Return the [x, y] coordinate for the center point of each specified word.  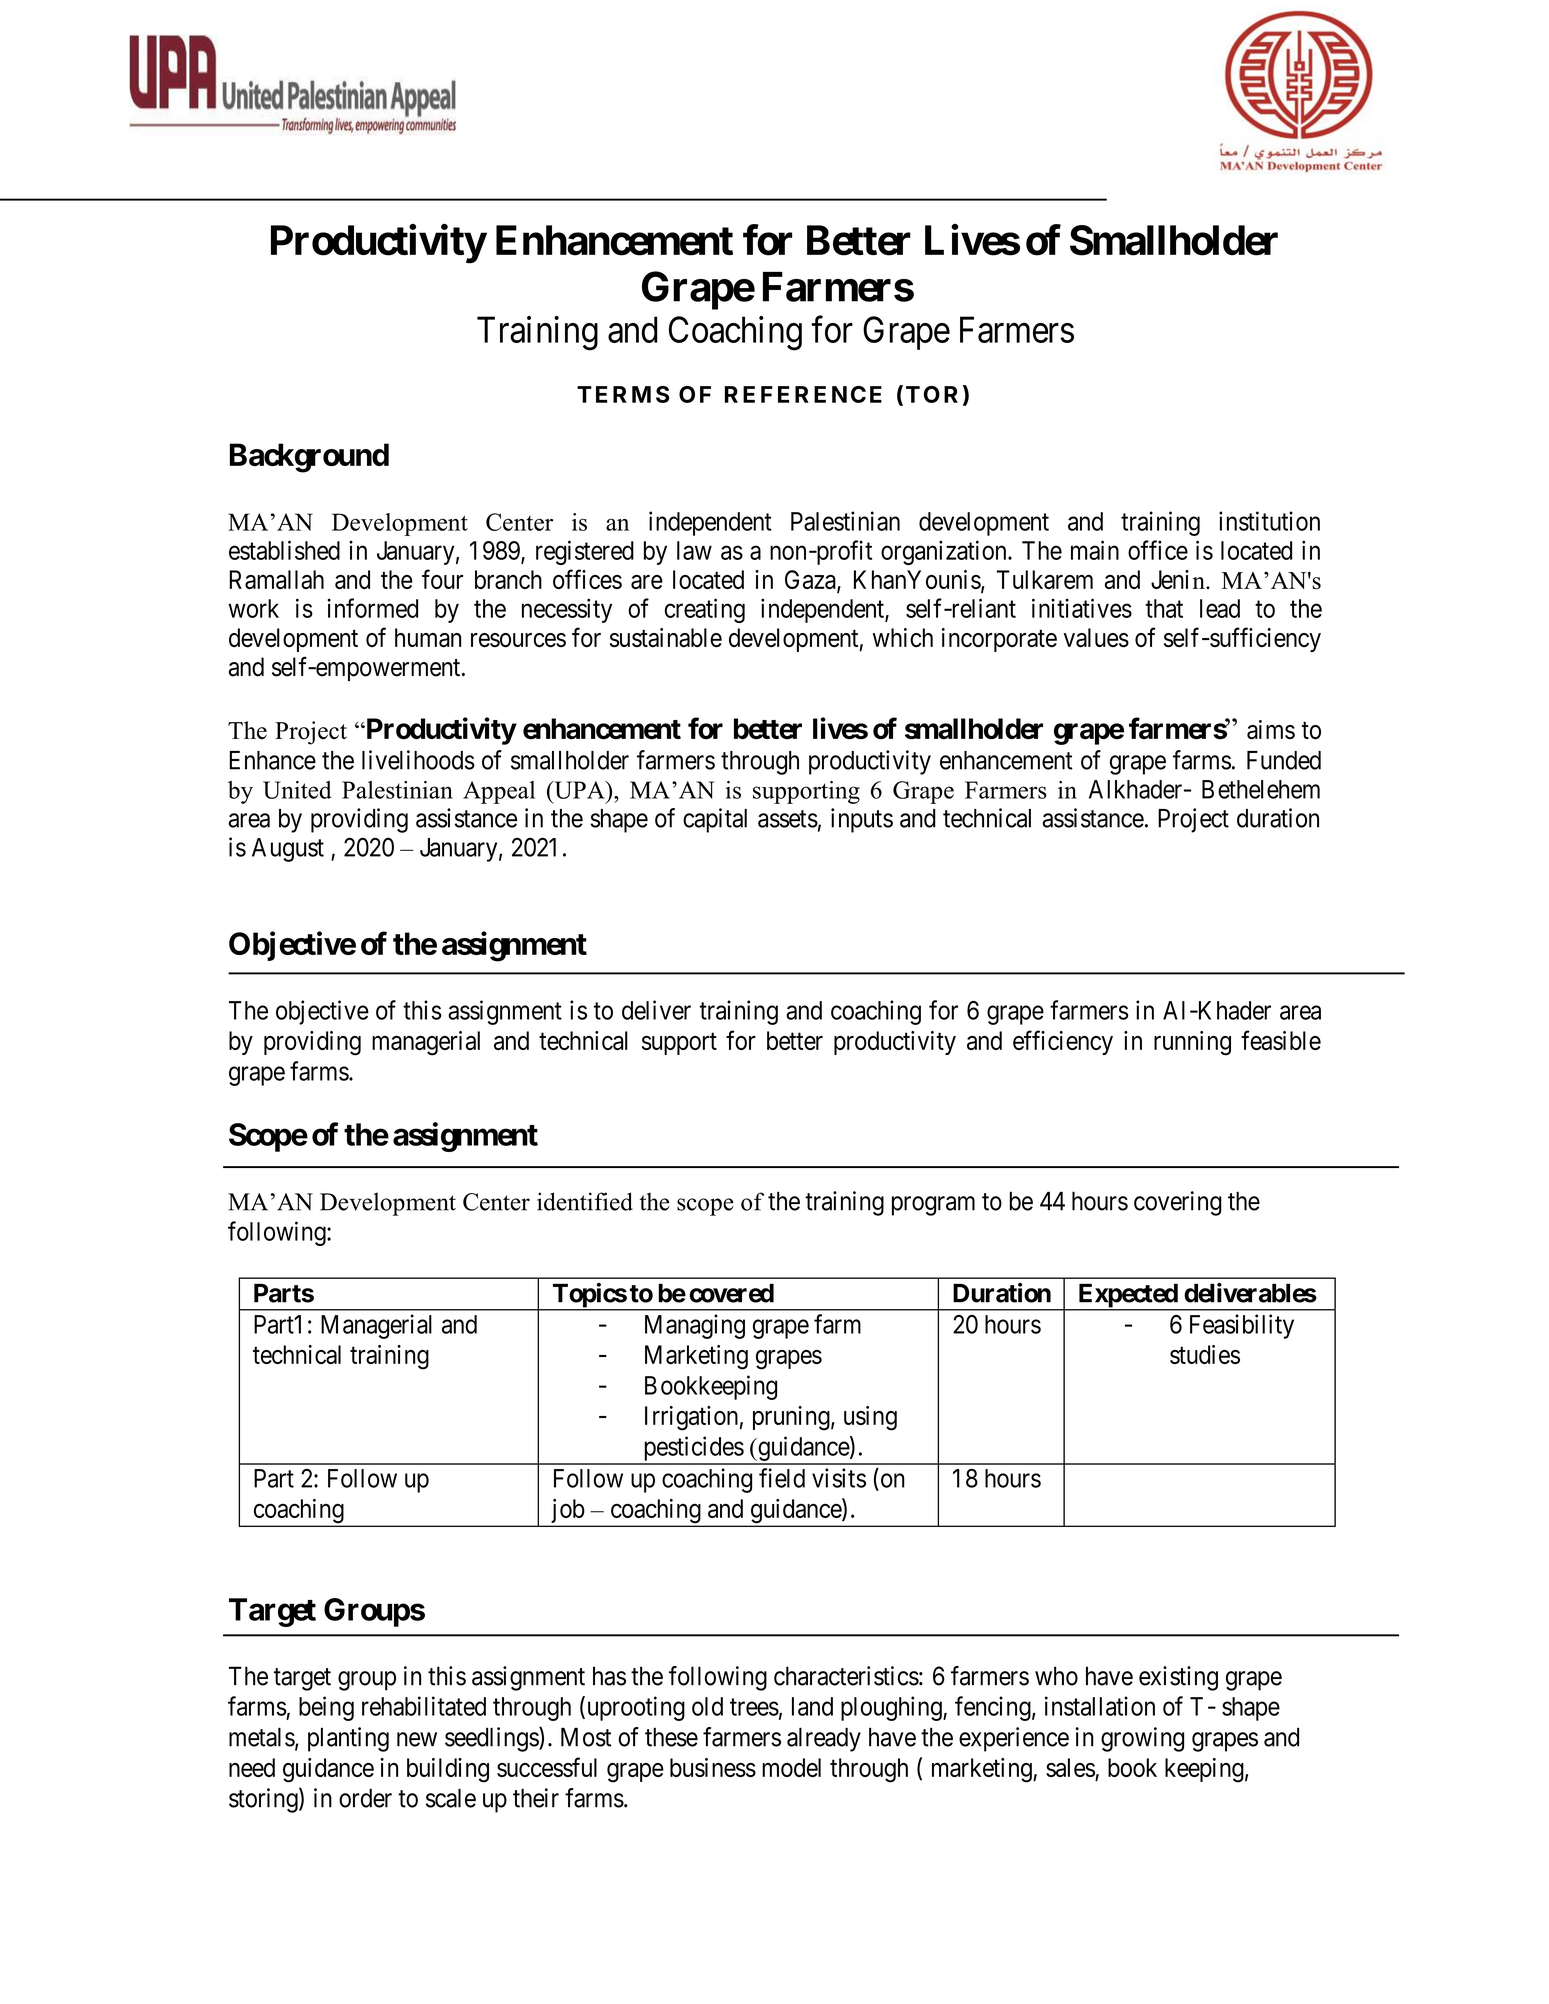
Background [309, 458]
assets [788, 819]
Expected [1127, 1297]
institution [1269, 521]
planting [348, 1739]
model [791, 1767]
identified [585, 1201]
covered [731, 1293]
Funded [1284, 760]
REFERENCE [803, 394]
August [288, 850]
